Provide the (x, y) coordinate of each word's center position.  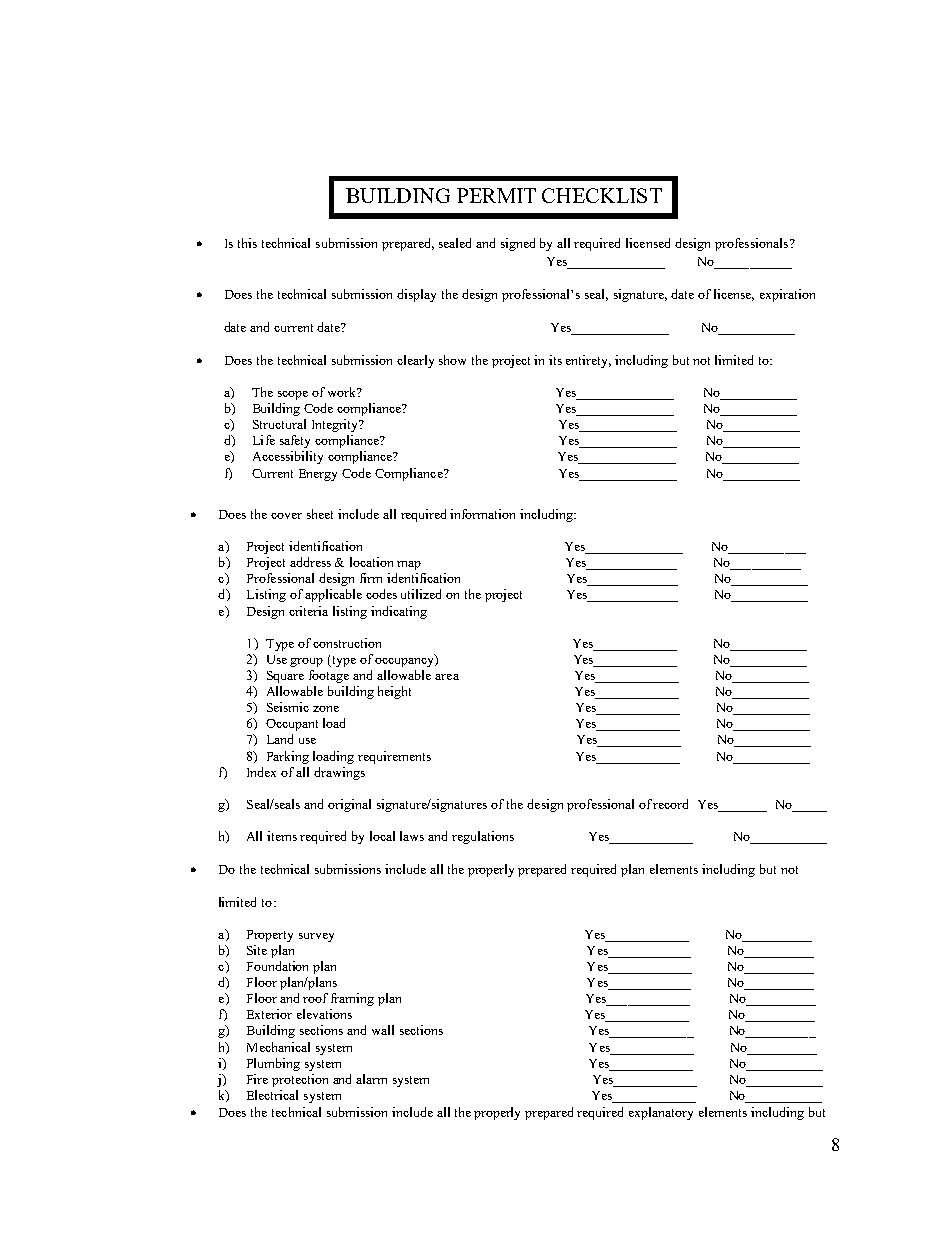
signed (518, 244)
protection (300, 1080)
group (306, 662)
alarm (371, 1079)
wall (383, 1030)
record (670, 804)
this (247, 243)
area (447, 677)
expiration (787, 295)
